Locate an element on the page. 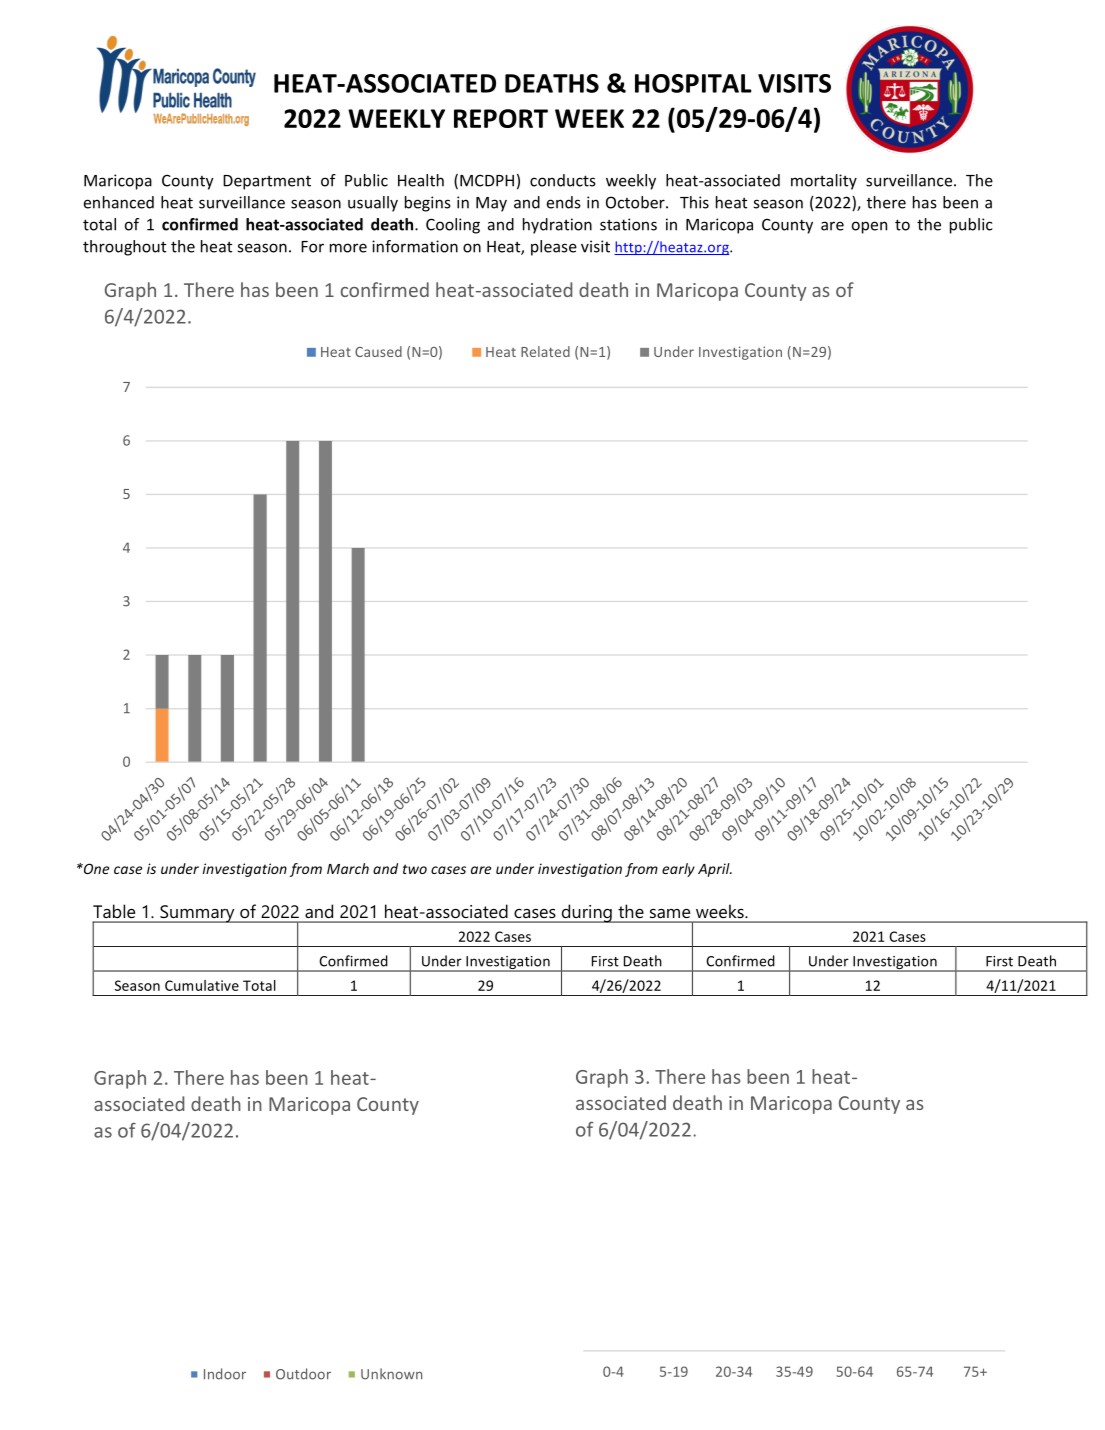 This image has height=1430, width=1105. open is located at coordinates (869, 227).
